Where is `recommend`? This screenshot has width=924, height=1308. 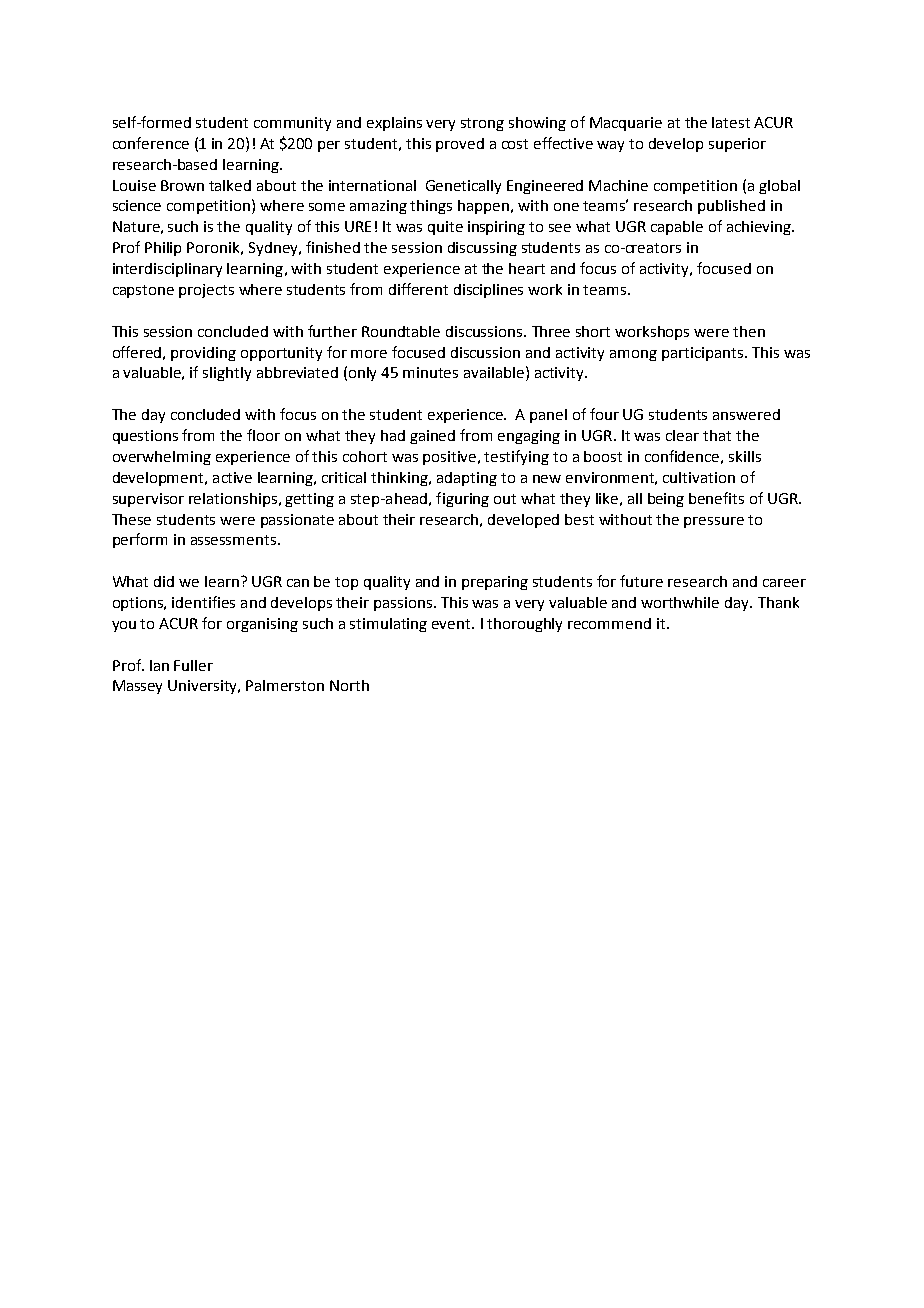
recommend is located at coordinates (609, 623).
